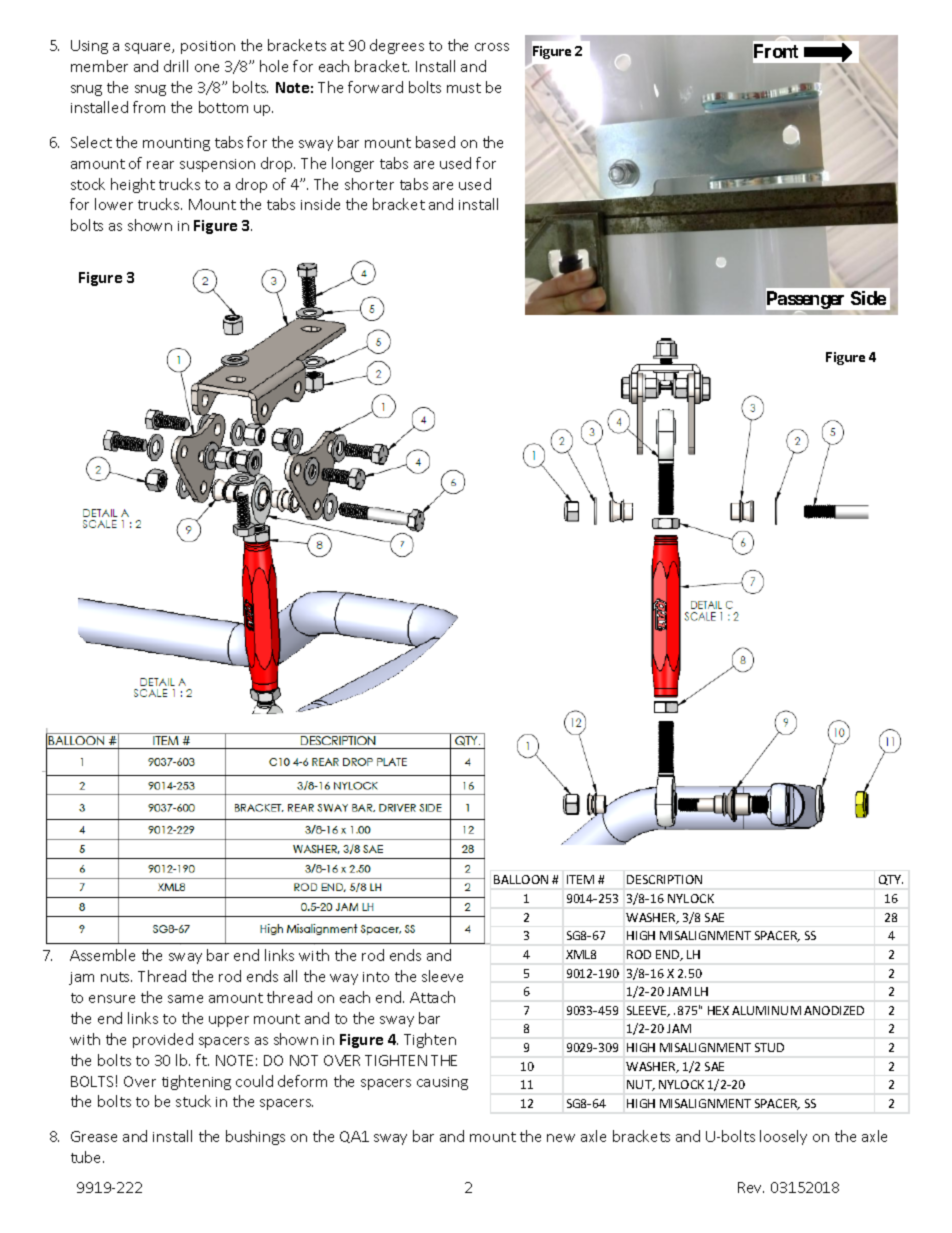 The height and width of the screenshot is (1233, 952). I want to click on loosely, so click(783, 1137).
